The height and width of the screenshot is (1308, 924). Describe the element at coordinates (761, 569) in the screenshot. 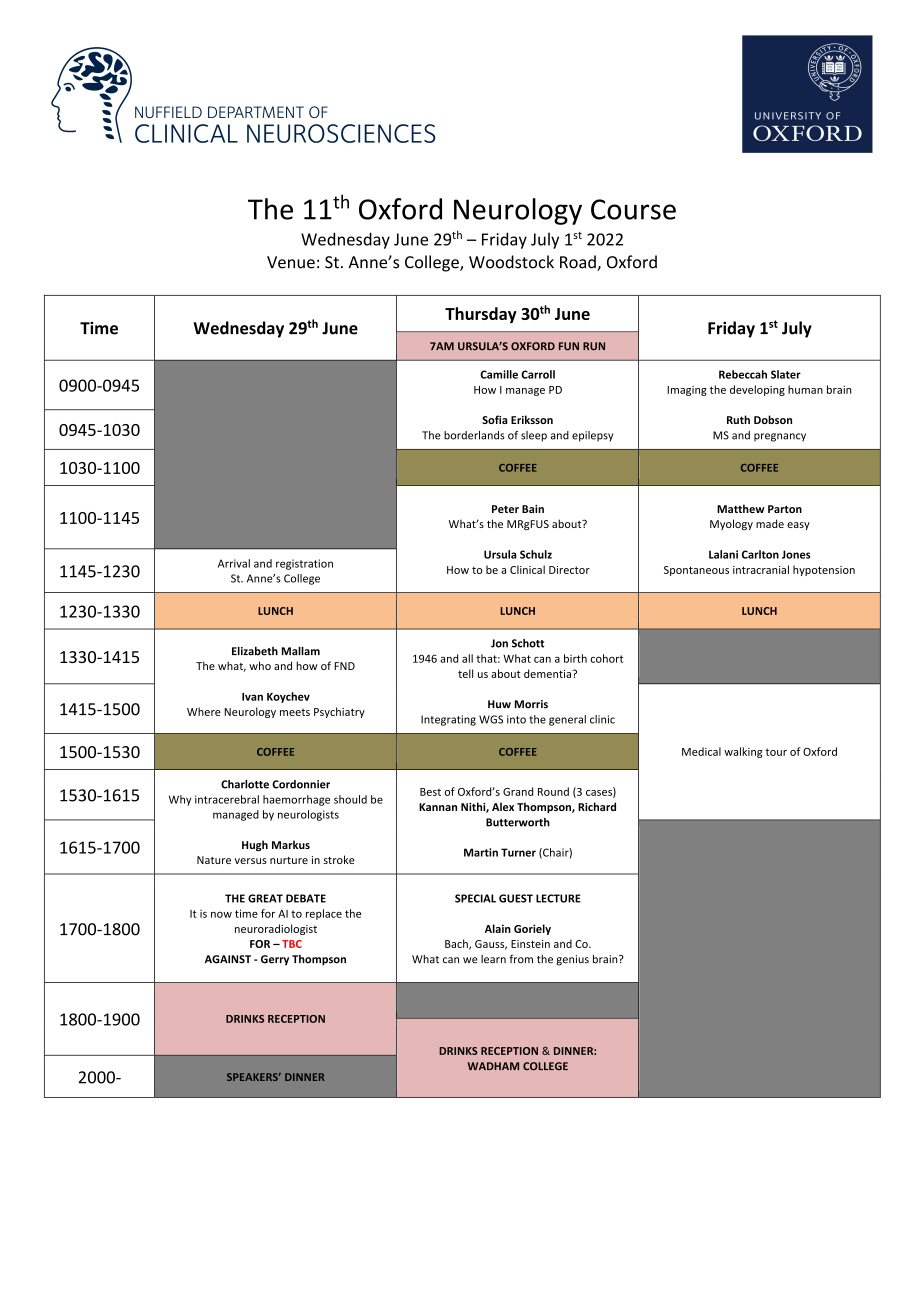

I see `intracranial` at that location.
